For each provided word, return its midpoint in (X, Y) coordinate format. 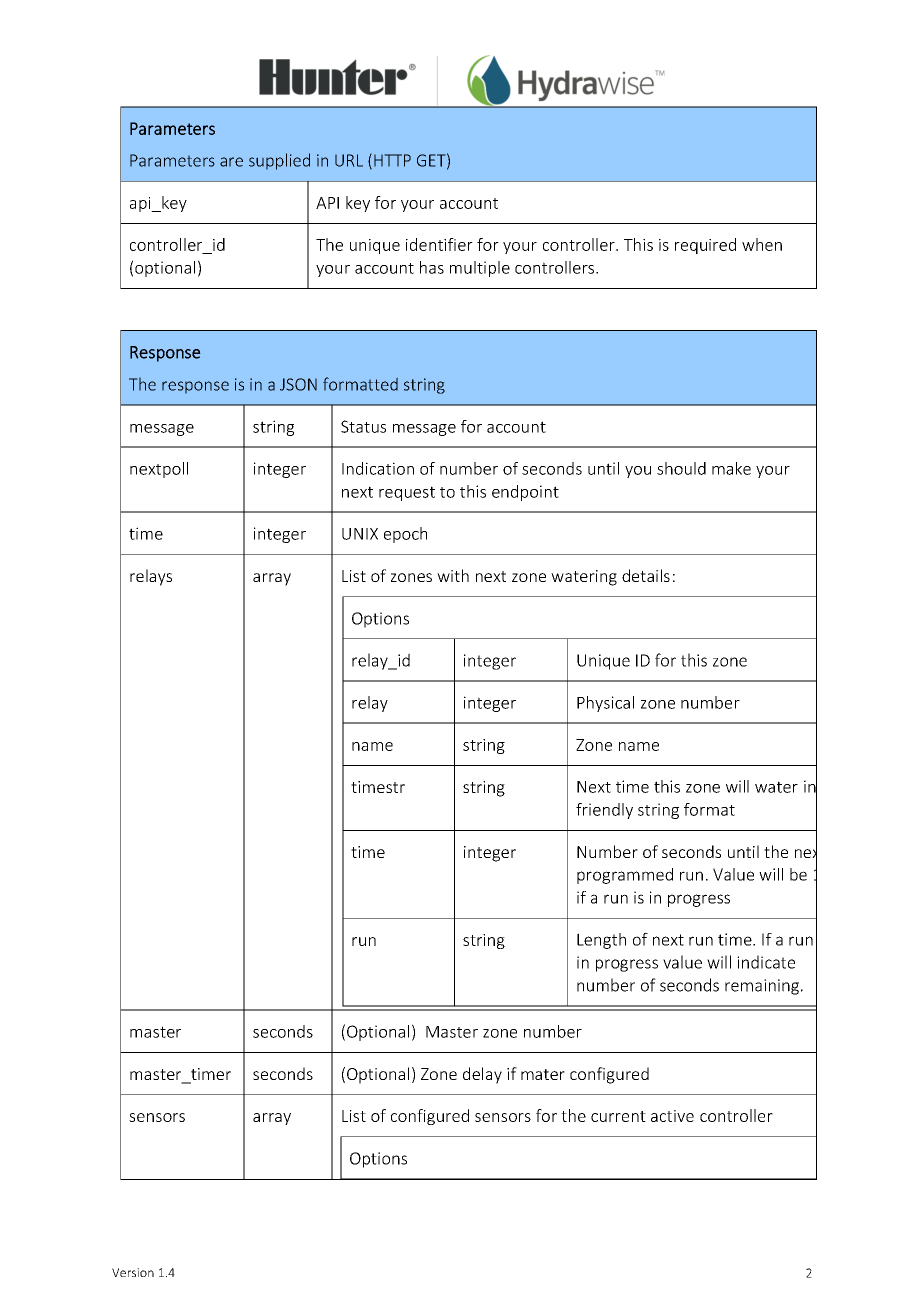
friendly (604, 811)
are (231, 162)
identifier (439, 244)
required (705, 246)
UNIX (360, 534)
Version (133, 1272)
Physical (605, 704)
